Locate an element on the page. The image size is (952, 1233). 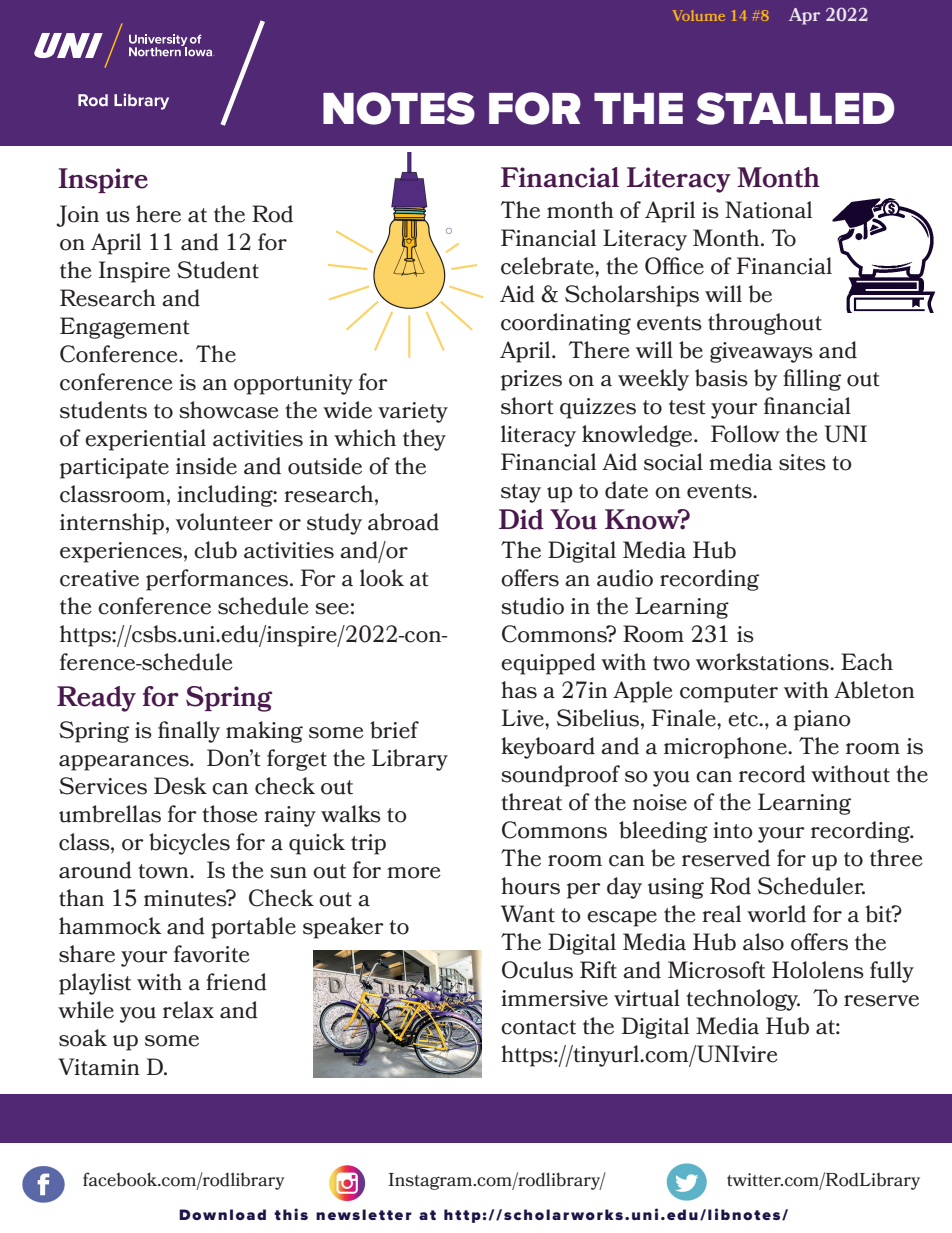
Join is located at coordinates (77, 216).
